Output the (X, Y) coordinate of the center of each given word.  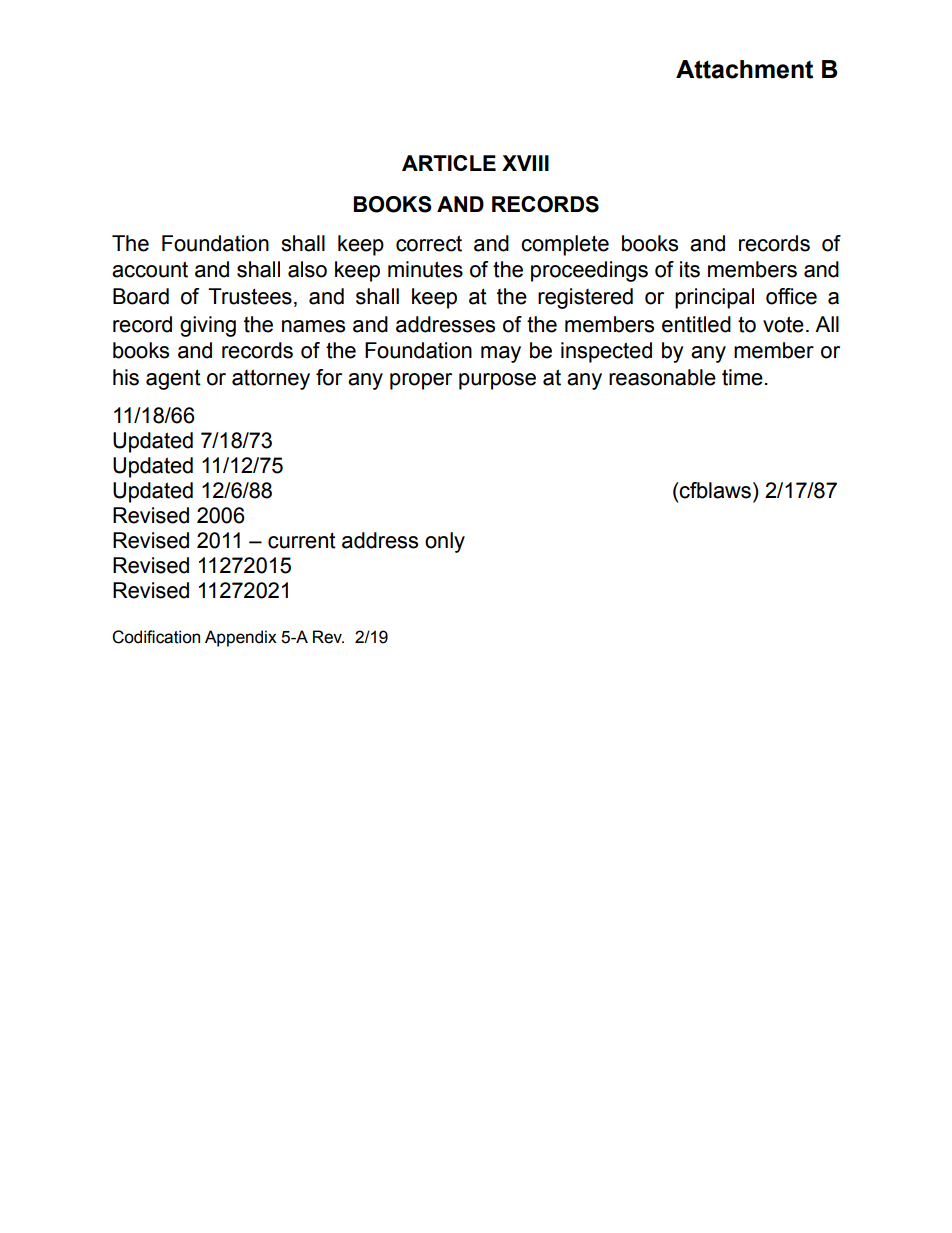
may (501, 354)
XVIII (525, 163)
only (445, 542)
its (690, 269)
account (150, 269)
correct (429, 243)
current (302, 540)
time (742, 377)
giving (208, 326)
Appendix (241, 638)
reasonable (662, 377)
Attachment (744, 69)
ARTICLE (449, 163)
